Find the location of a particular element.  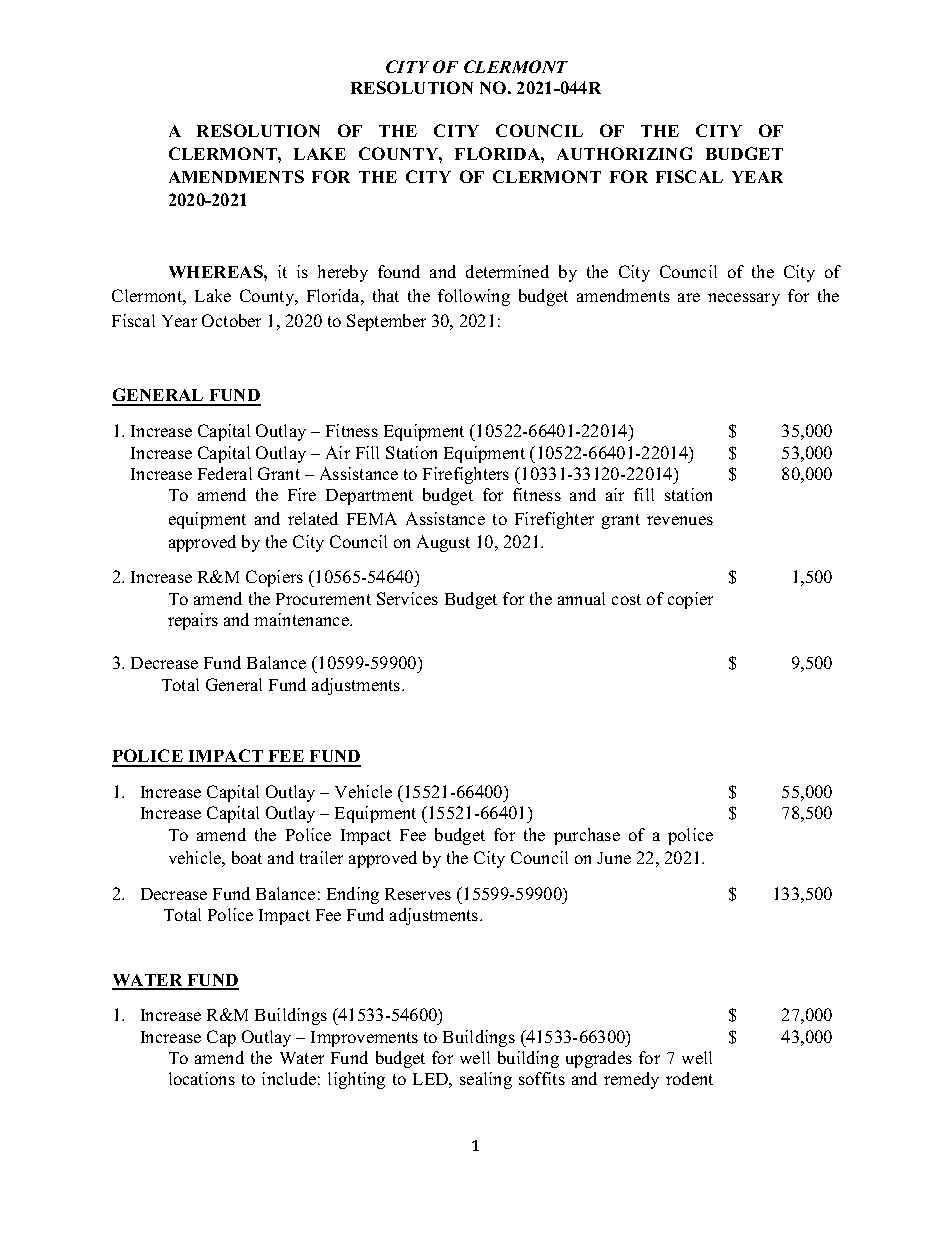

rodent is located at coordinates (689, 1078).
